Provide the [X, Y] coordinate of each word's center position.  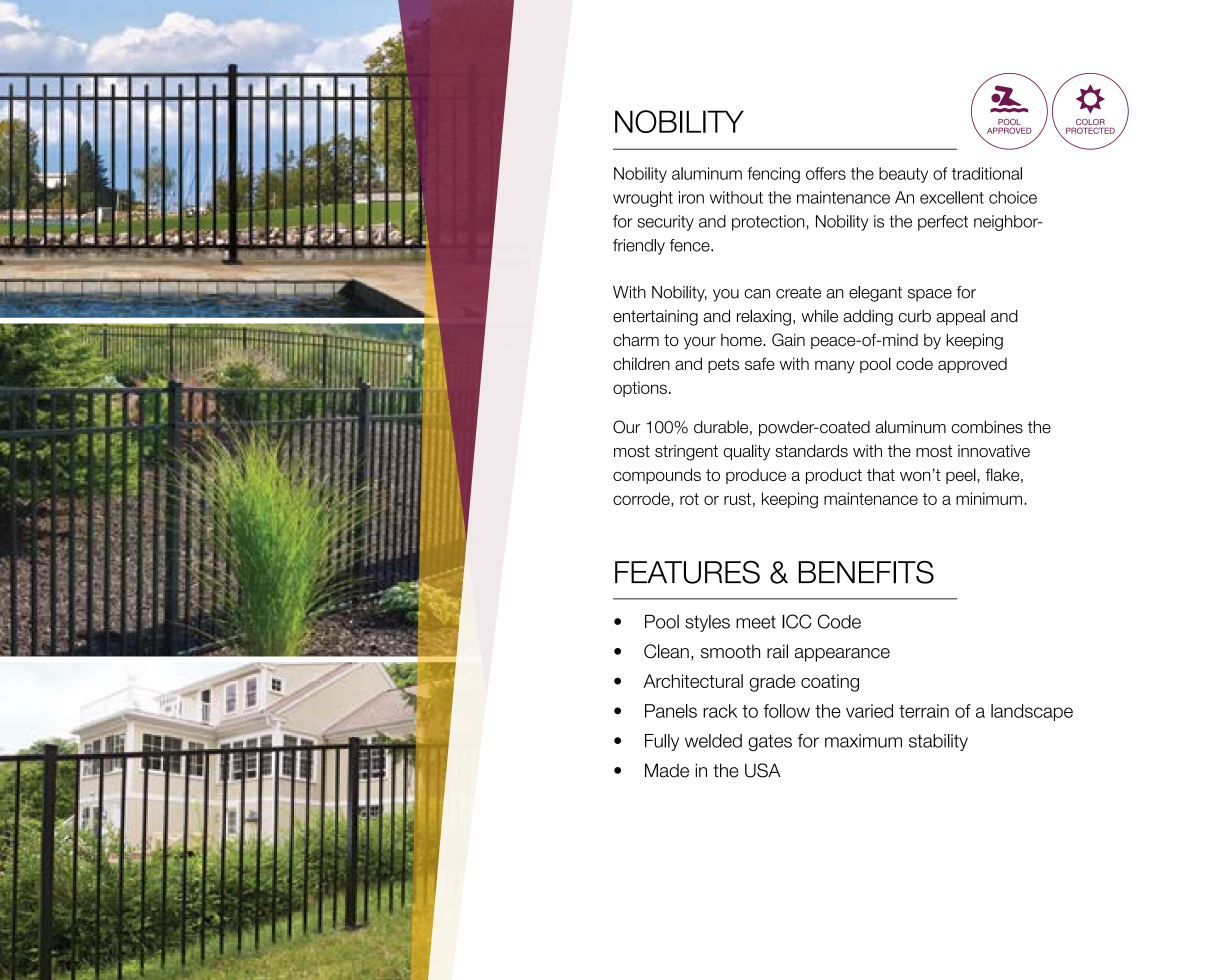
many [835, 366]
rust [737, 499]
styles [707, 623]
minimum [989, 498]
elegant [875, 294]
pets [723, 365]
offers [826, 173]
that [881, 474]
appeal [961, 318]
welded [713, 741]
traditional [987, 173]
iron [691, 197]
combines [987, 427]
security [665, 223]
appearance [842, 655]
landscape [1032, 712]
